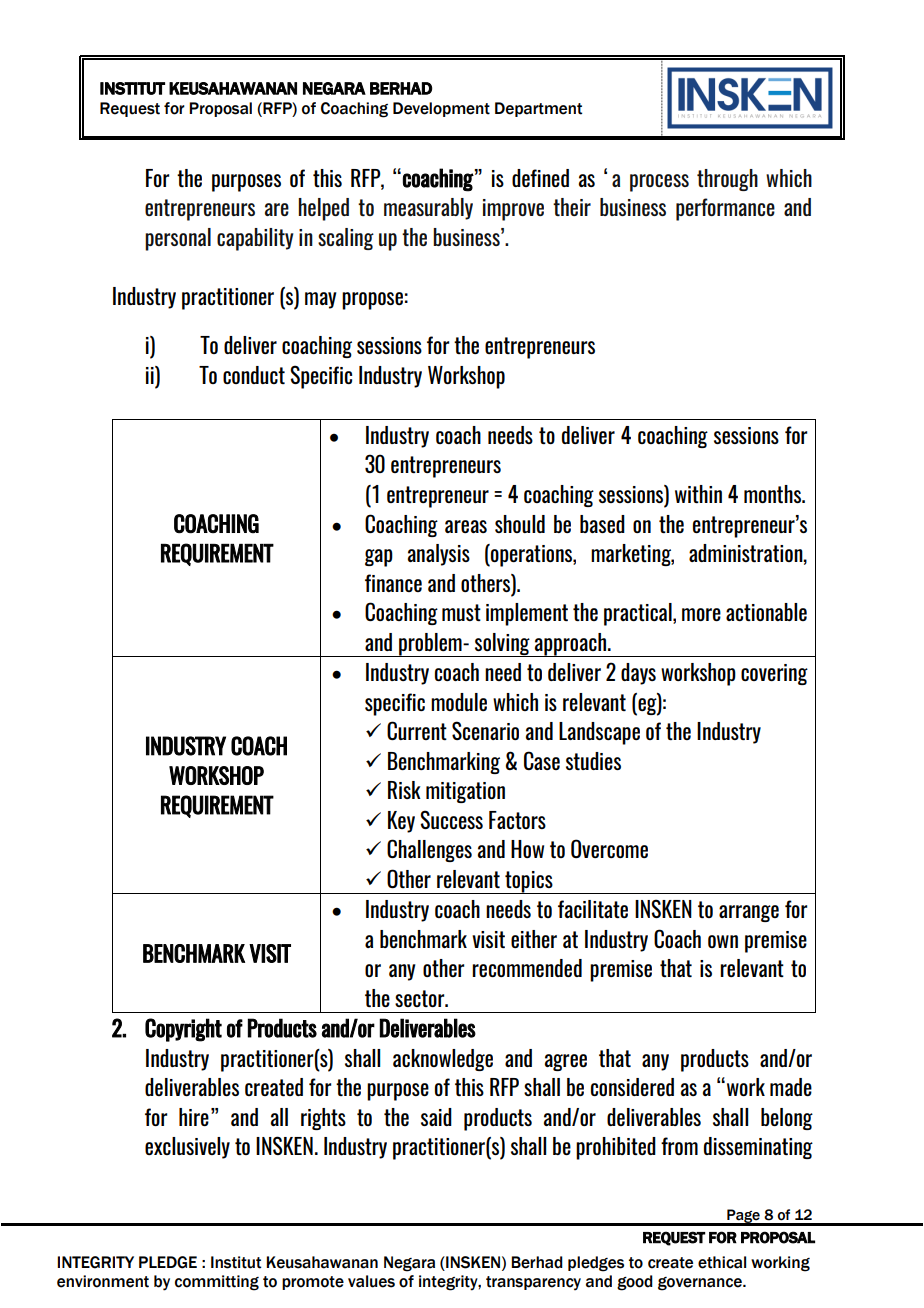 Image resolution: width=924 pixels, height=1308 pixels. Describe the element at coordinates (178, 239) in the page. I see `personal` at that location.
